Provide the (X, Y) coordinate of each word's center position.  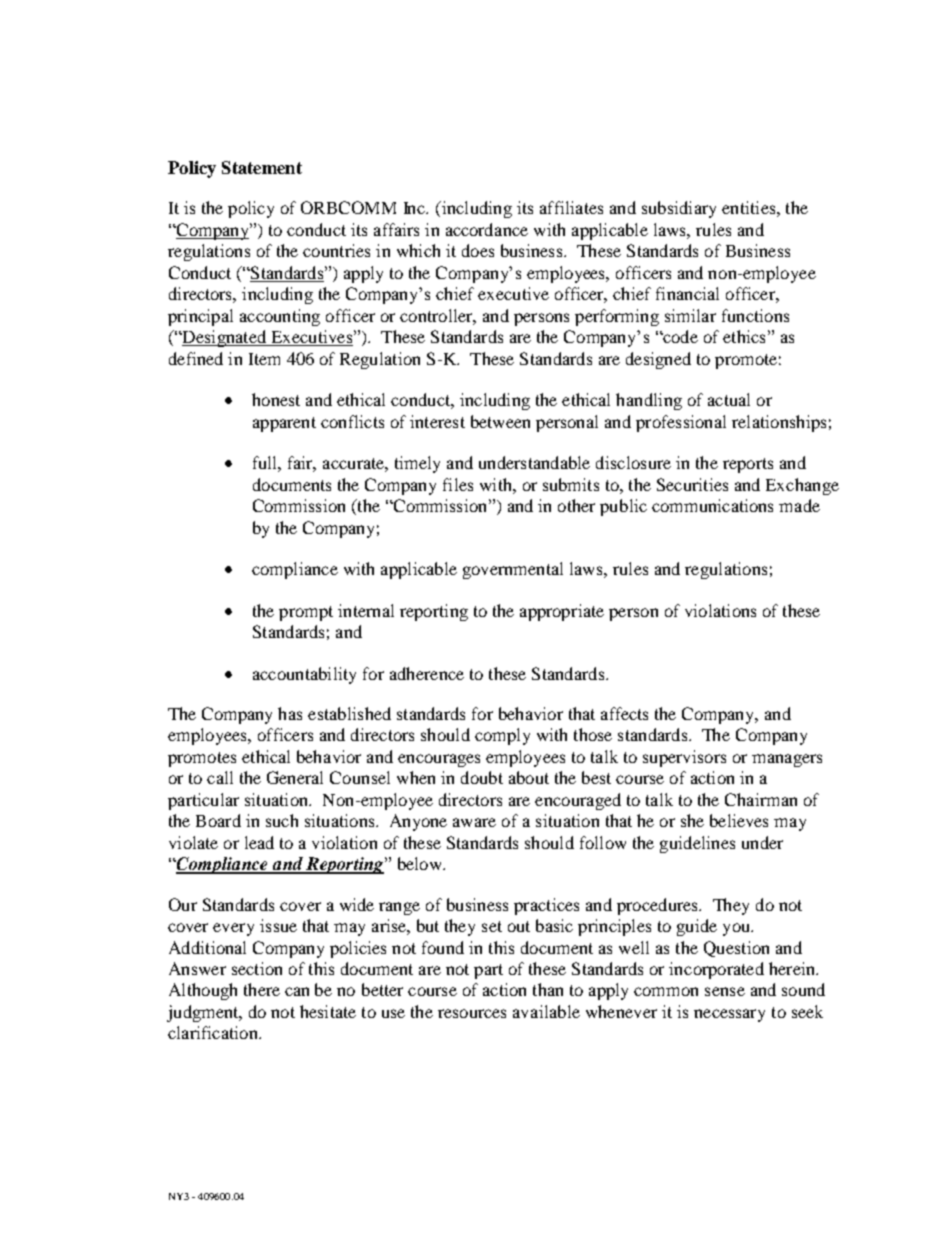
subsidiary (679, 209)
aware (474, 822)
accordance (487, 229)
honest (276, 399)
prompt (306, 613)
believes (739, 820)
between (500, 421)
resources (472, 1013)
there (262, 989)
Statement (262, 167)
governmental (513, 570)
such (282, 820)
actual (729, 399)
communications (712, 505)
